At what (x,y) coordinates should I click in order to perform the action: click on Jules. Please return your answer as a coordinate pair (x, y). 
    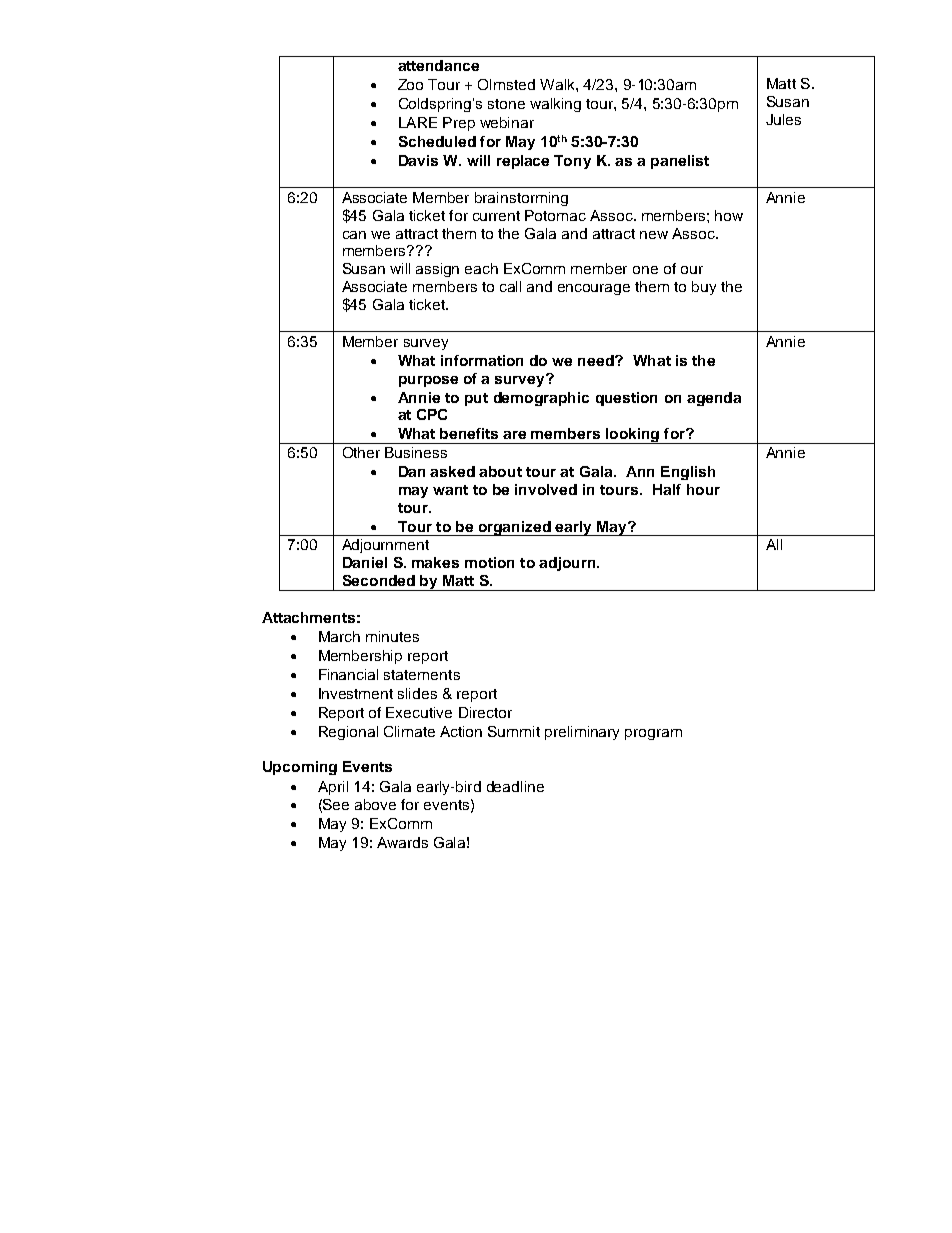
    Looking at the image, I should click on (783, 119).
